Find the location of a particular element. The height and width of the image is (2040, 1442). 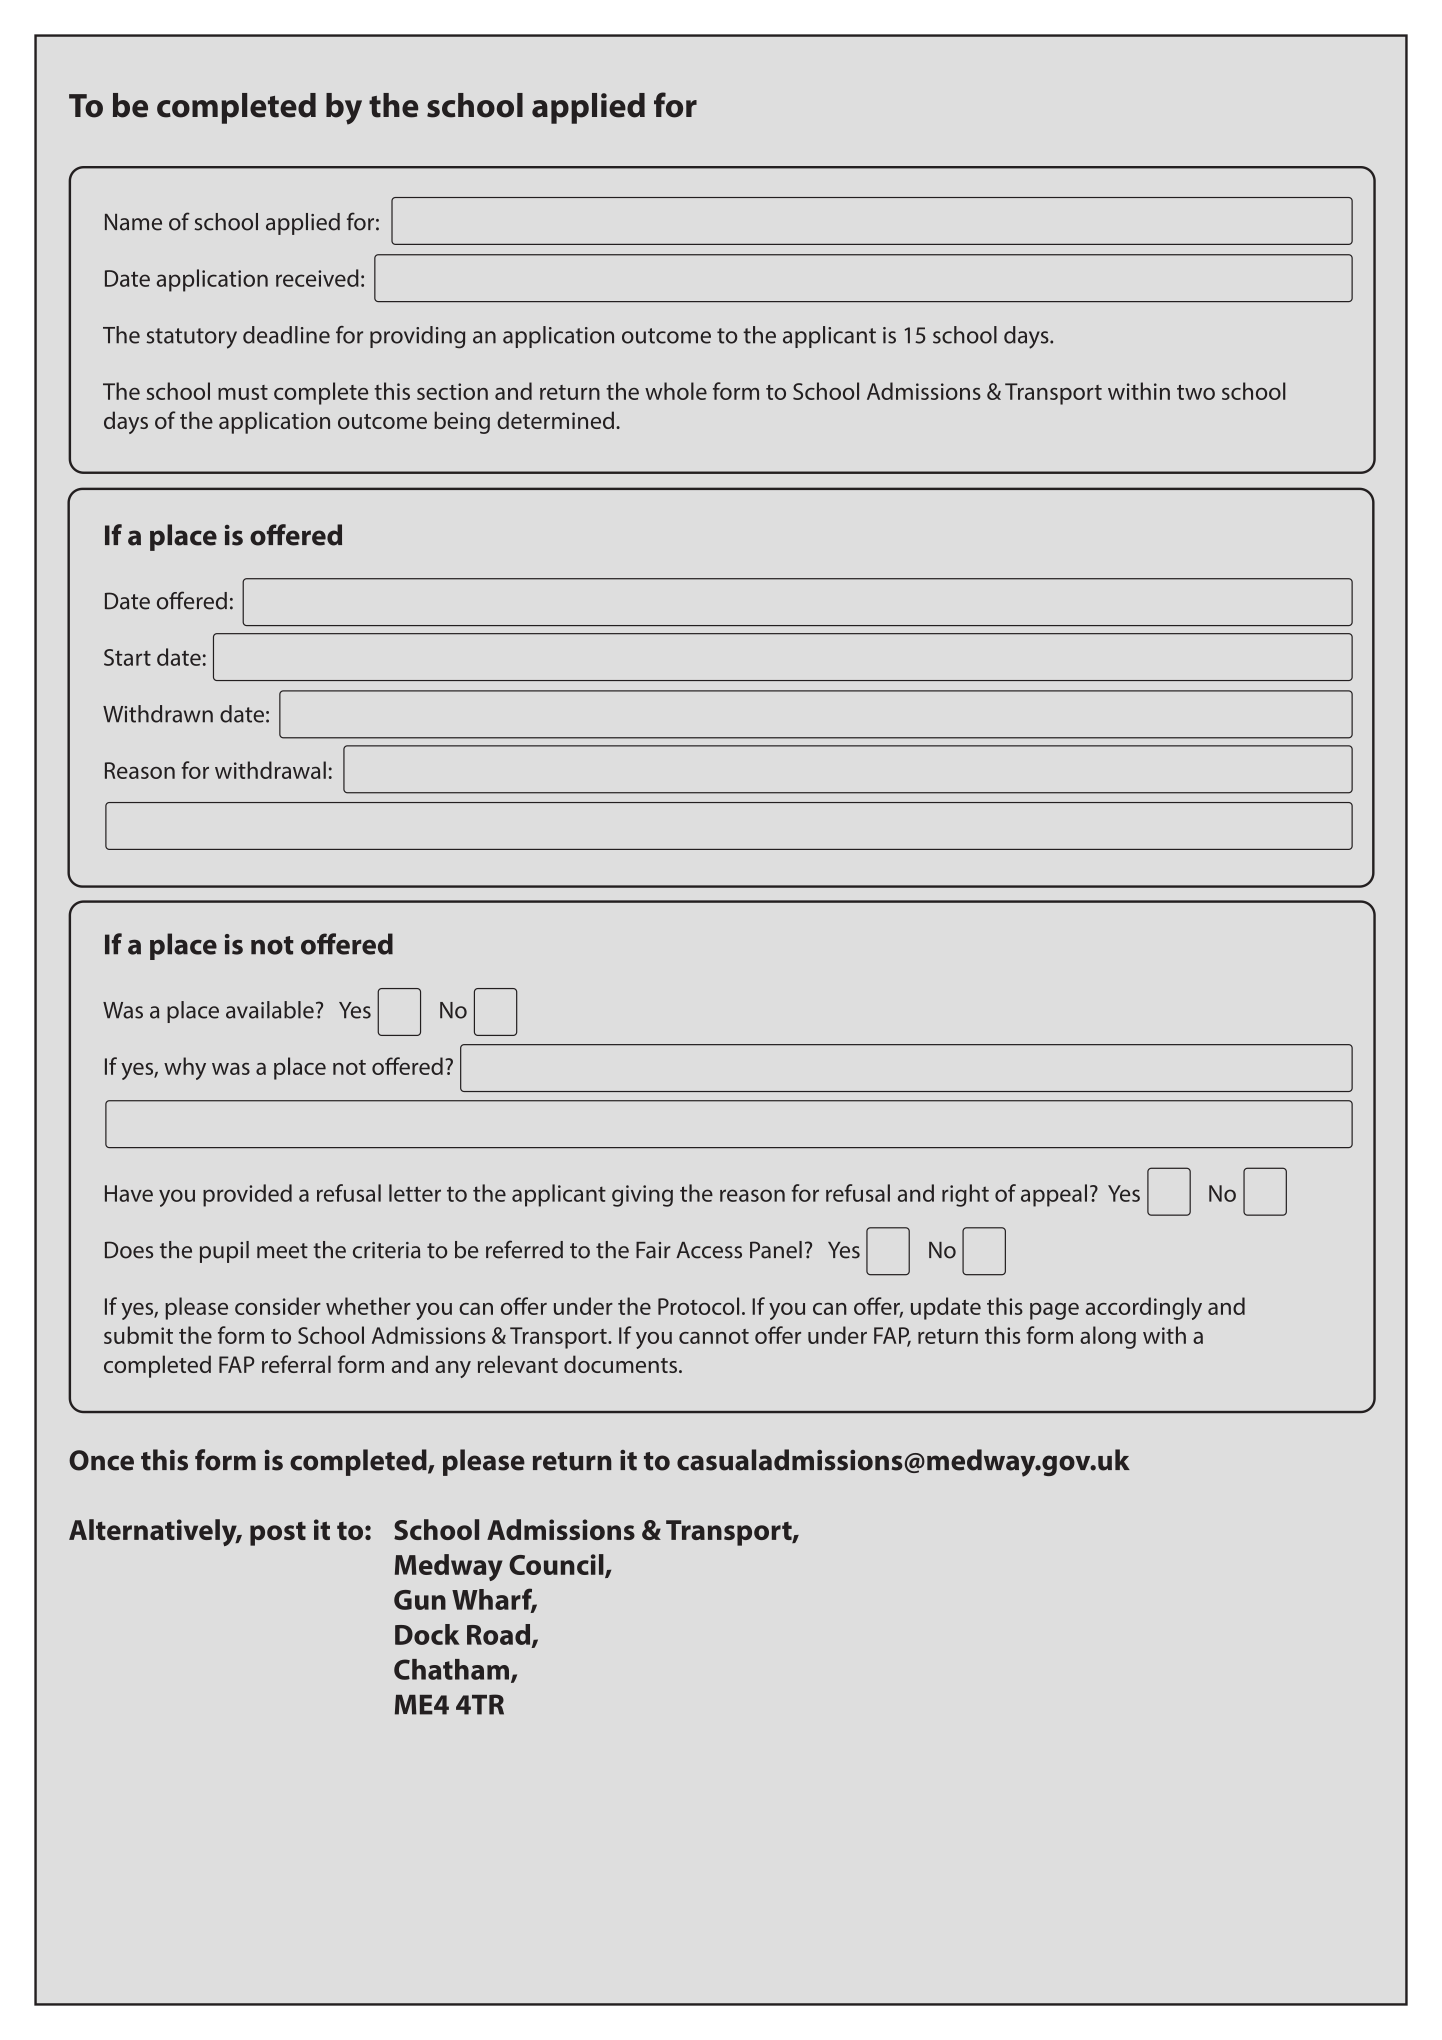

post is located at coordinates (278, 1534).
